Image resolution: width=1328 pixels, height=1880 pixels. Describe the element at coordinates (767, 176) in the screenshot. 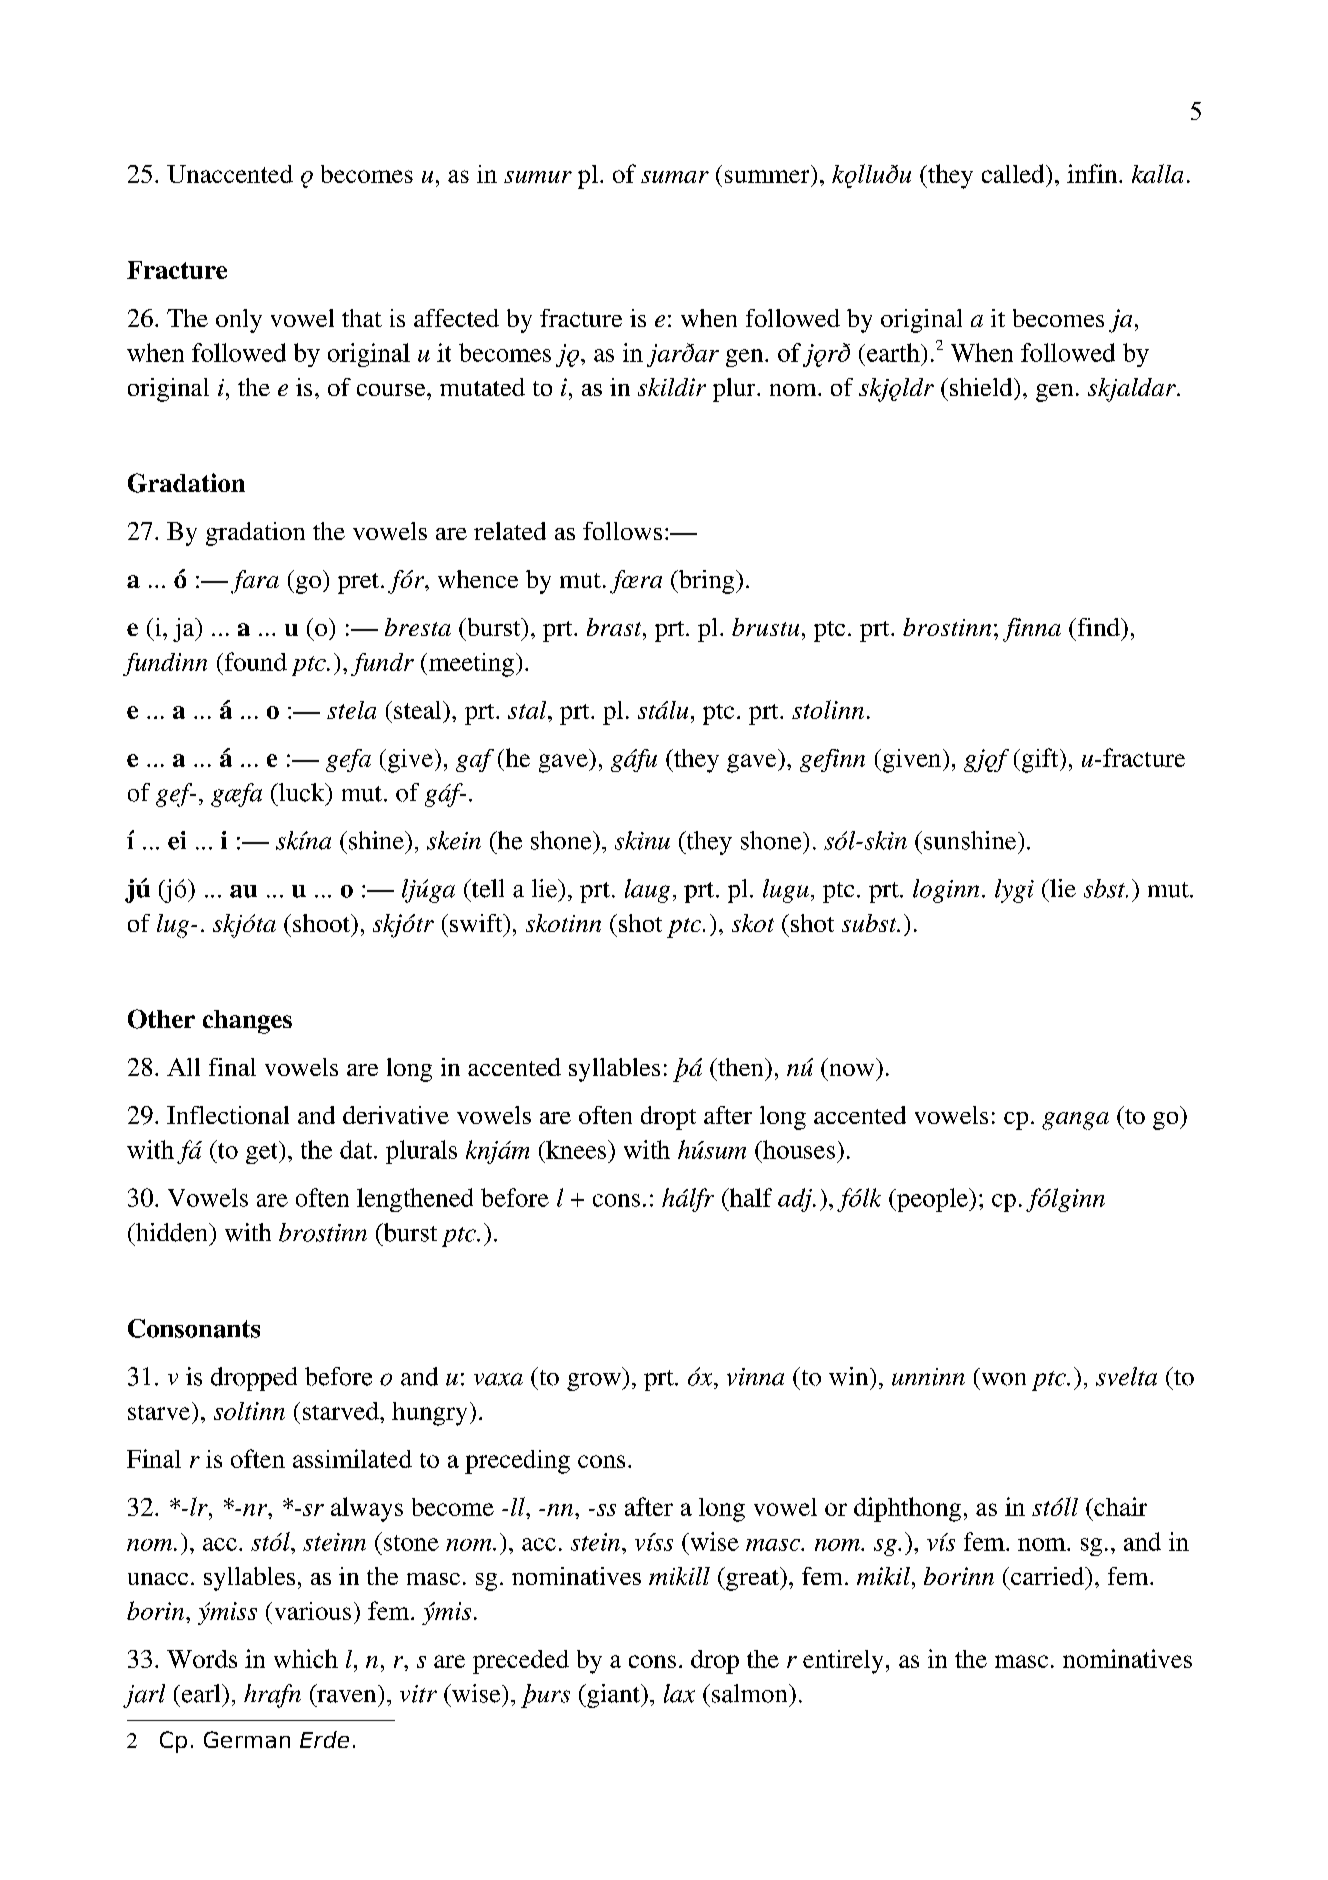

I see `summer` at that location.
